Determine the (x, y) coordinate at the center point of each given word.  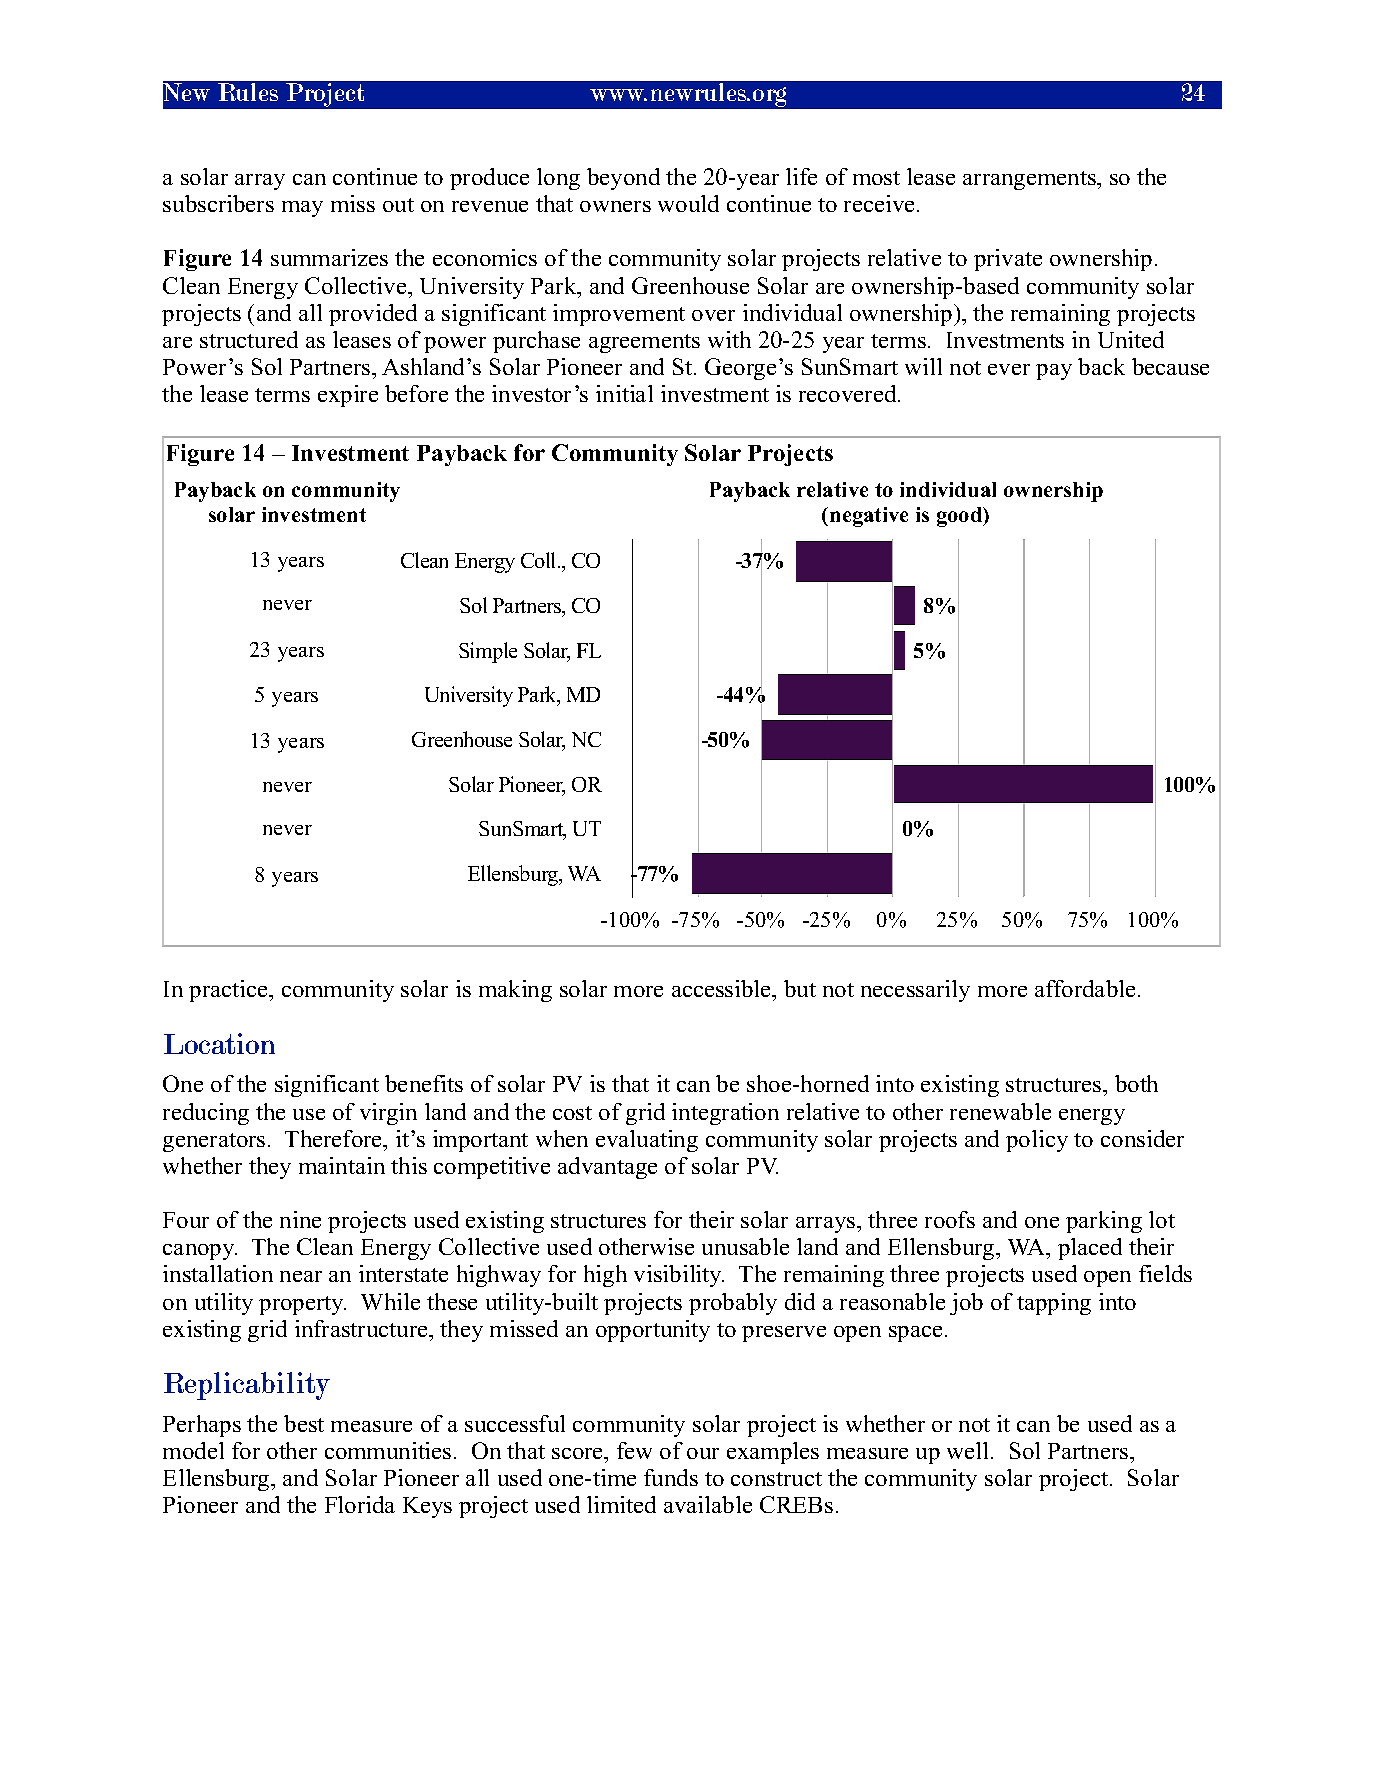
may (302, 209)
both (1136, 1083)
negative (869, 517)
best (304, 1423)
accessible (723, 990)
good (961, 517)
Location (219, 1043)
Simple (488, 652)
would (688, 203)
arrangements (1030, 180)
